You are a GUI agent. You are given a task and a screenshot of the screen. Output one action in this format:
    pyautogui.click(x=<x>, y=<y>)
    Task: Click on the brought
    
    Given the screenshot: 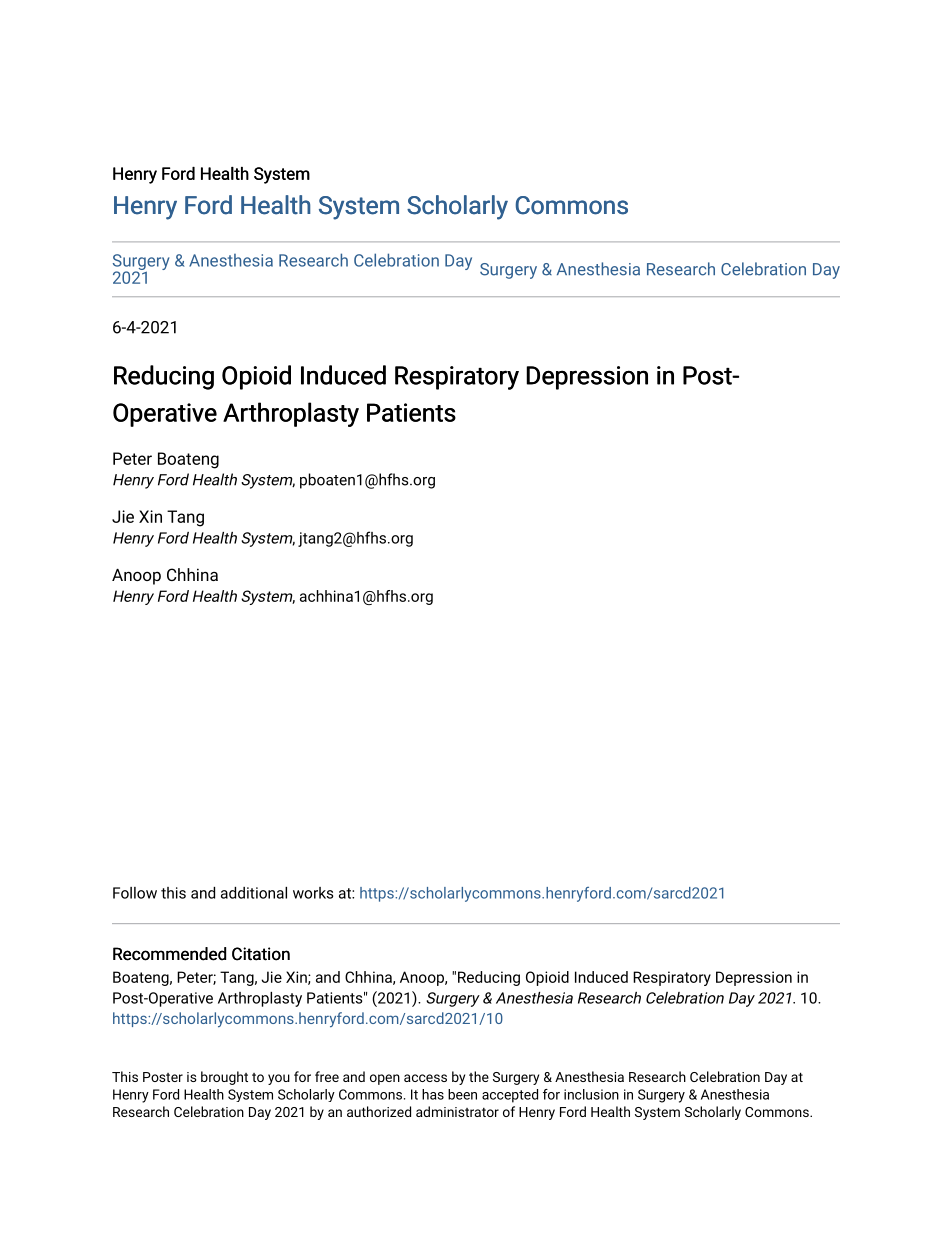 What is the action you would take?
    pyautogui.click(x=224, y=1078)
